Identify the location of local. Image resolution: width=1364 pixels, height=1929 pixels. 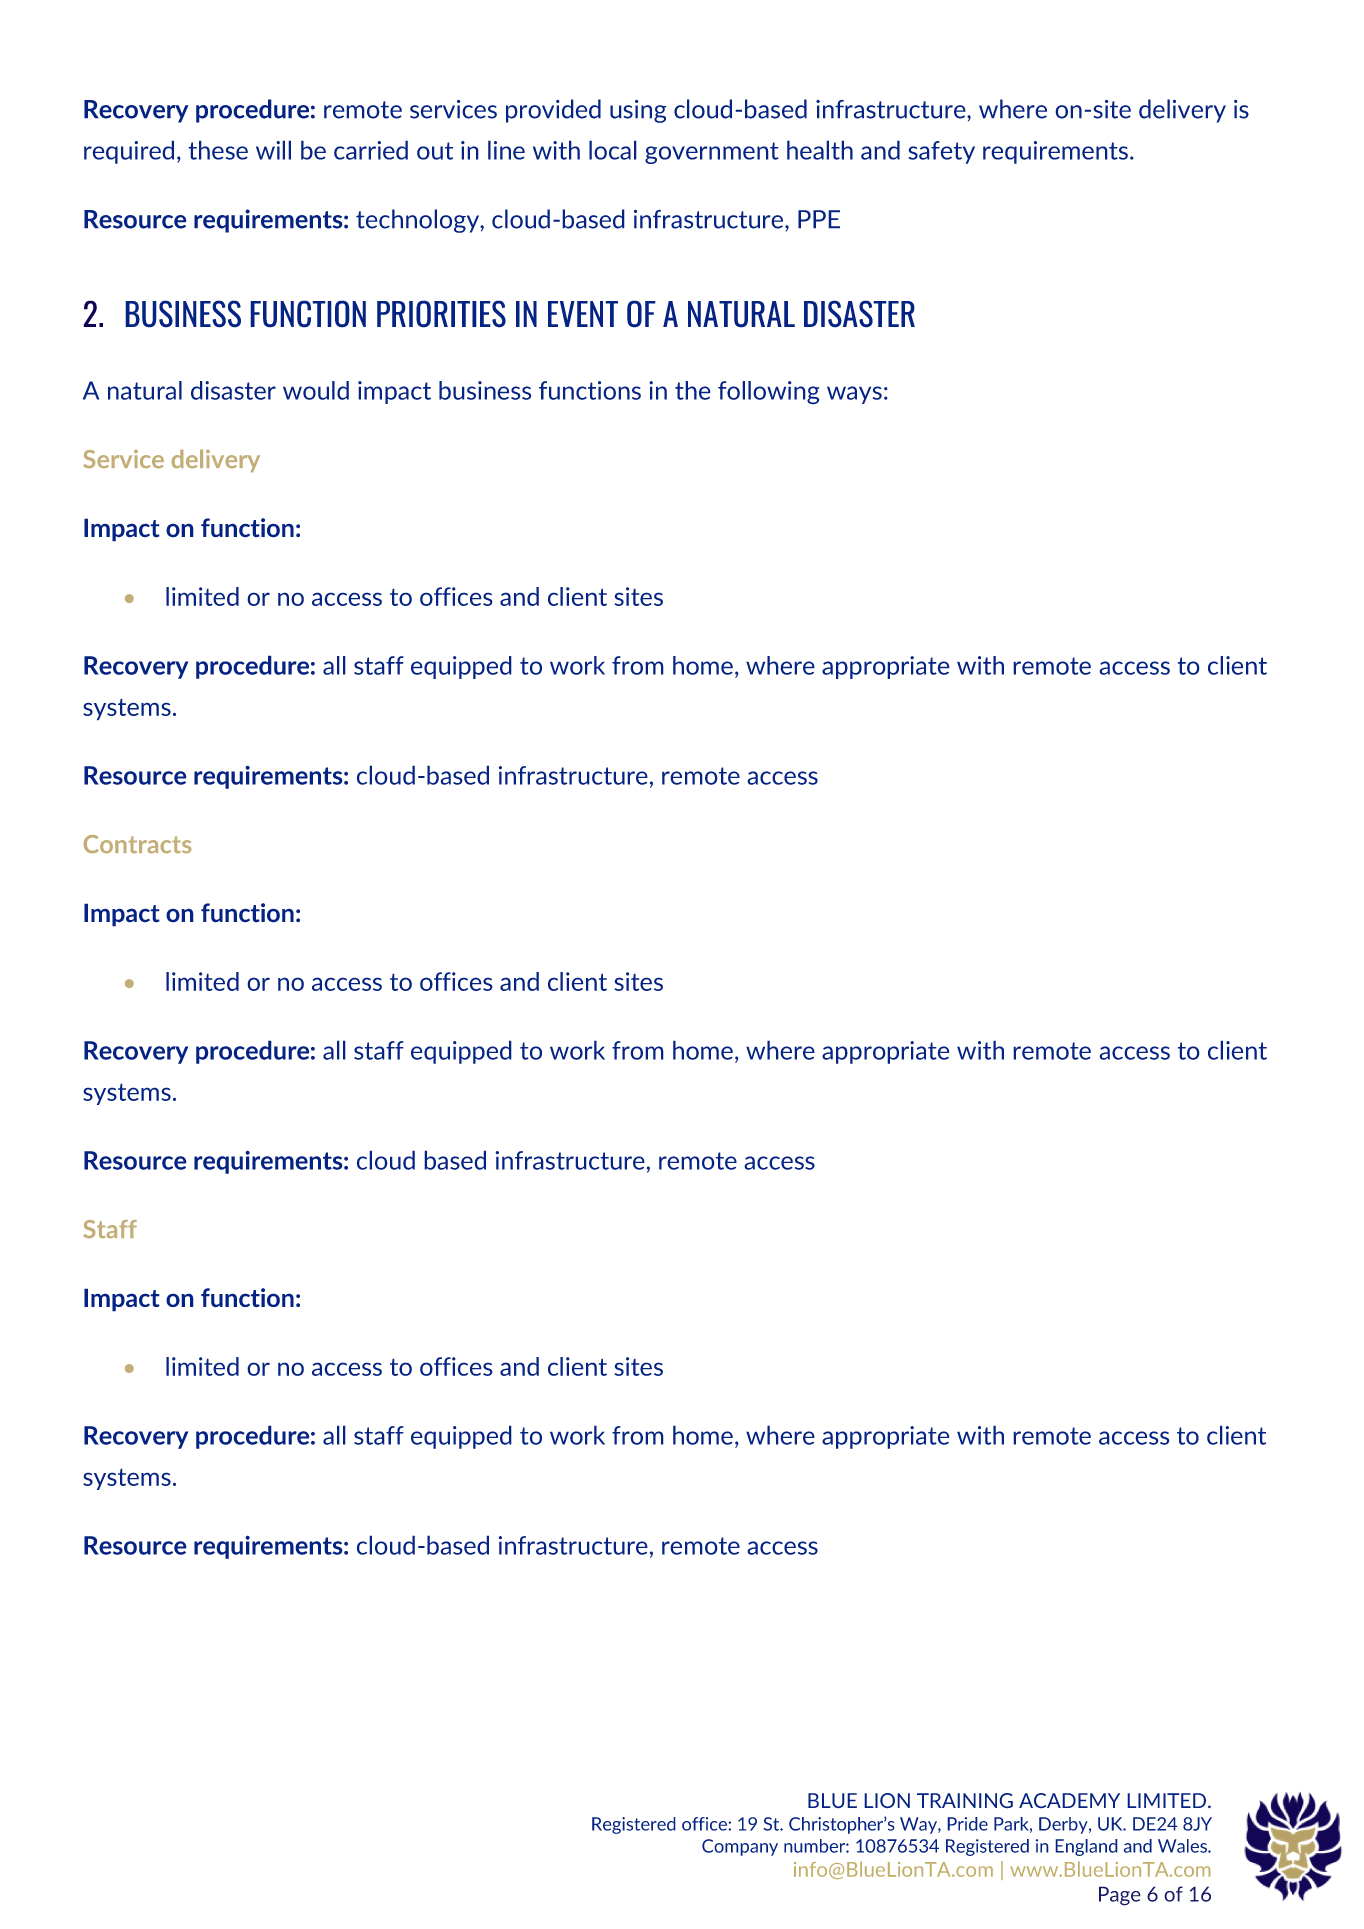
(613, 150).
